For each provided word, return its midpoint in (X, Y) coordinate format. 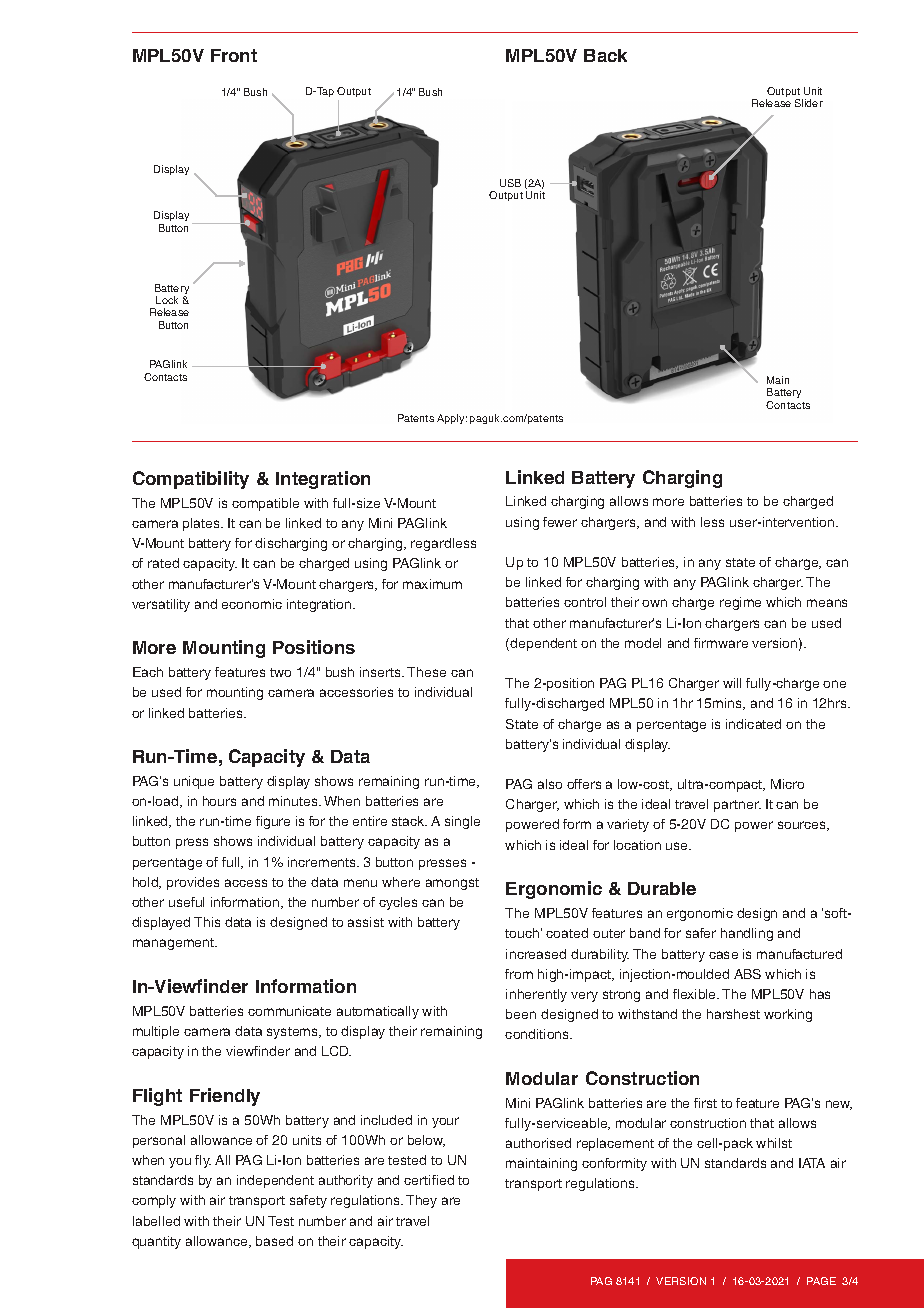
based (274, 1241)
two (280, 672)
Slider (809, 103)
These (426, 672)
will (732, 683)
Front (234, 55)
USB (510, 183)
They (421, 1201)
